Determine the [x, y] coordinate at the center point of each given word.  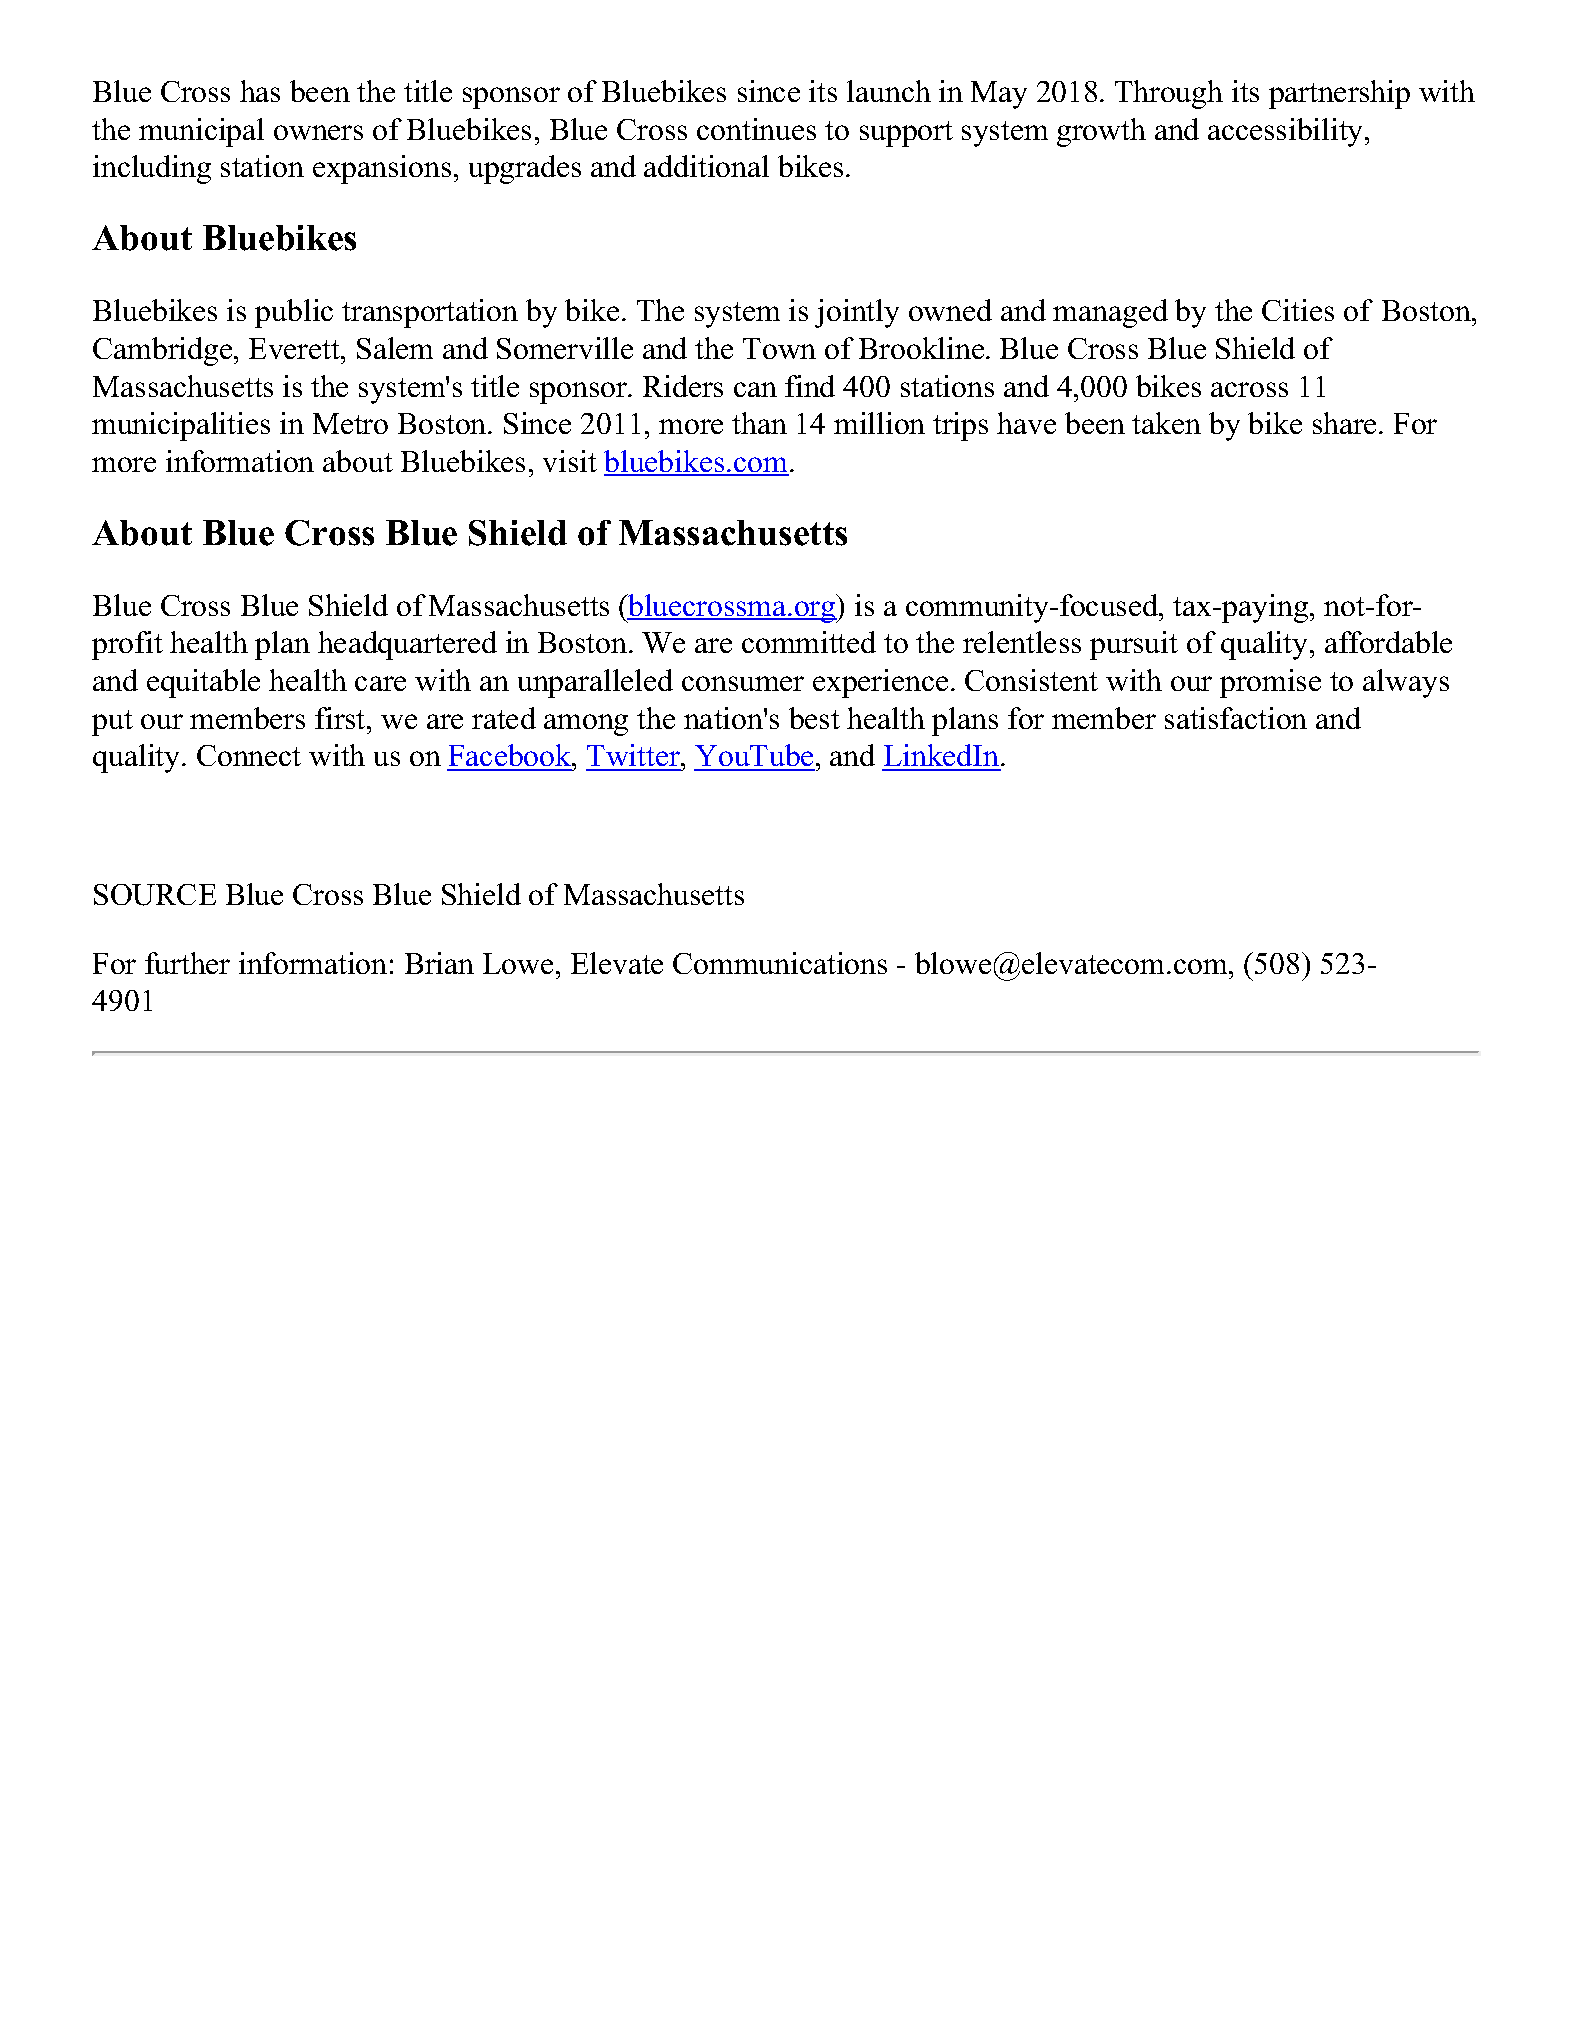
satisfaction [1236, 718]
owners [318, 132]
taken [1166, 423]
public [294, 313]
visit [570, 461]
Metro [350, 423]
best [814, 718]
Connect [249, 755]
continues [756, 129]
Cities [1298, 310]
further [187, 963]
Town [779, 348]
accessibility [1287, 132]
